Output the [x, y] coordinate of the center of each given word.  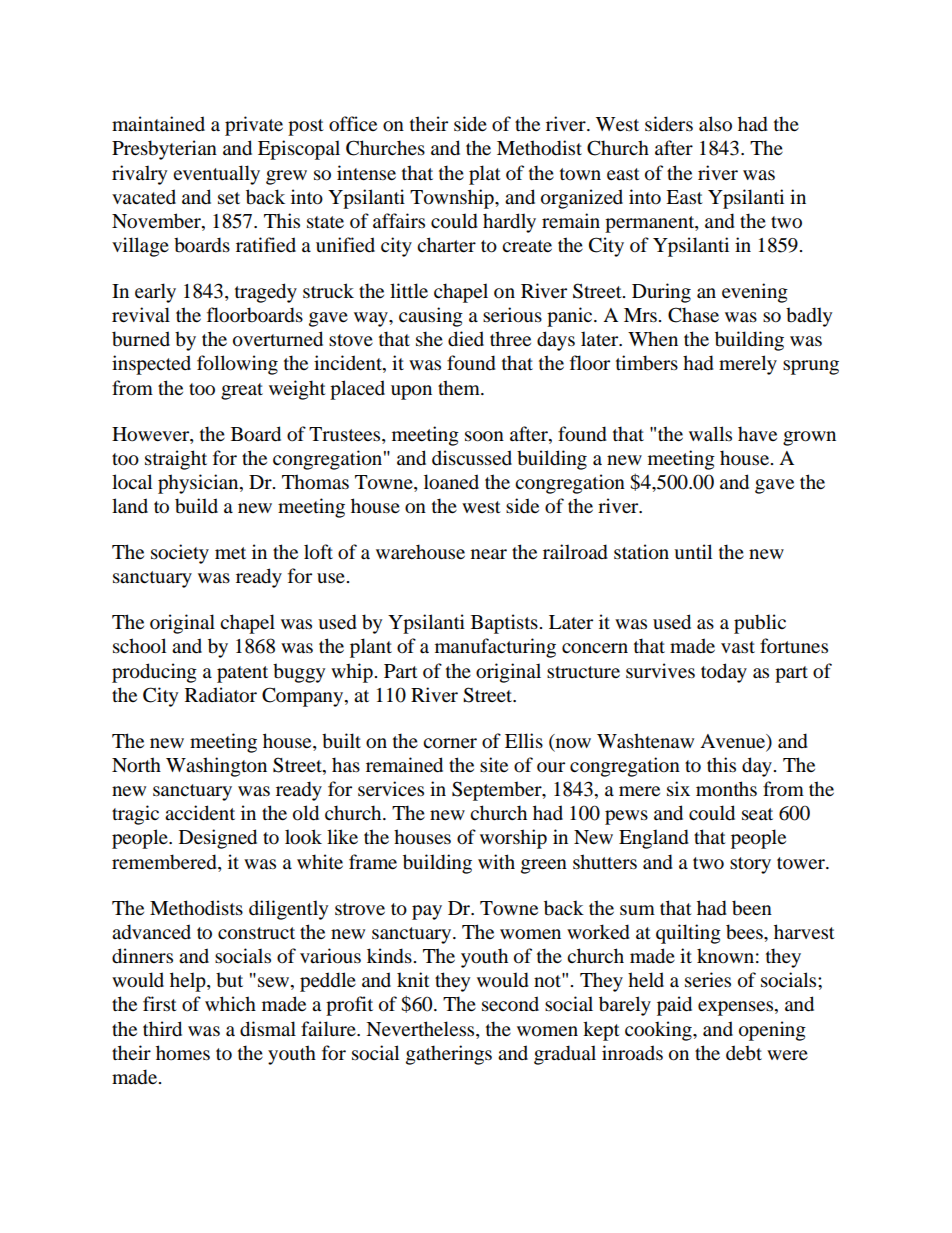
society [180, 554]
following [237, 365]
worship [513, 839]
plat [485, 175]
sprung [811, 367]
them [460, 388]
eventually [216, 175]
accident [200, 813]
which [230, 1003]
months [726, 789]
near [489, 554]
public [760, 624]
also [715, 124]
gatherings [449, 1055]
